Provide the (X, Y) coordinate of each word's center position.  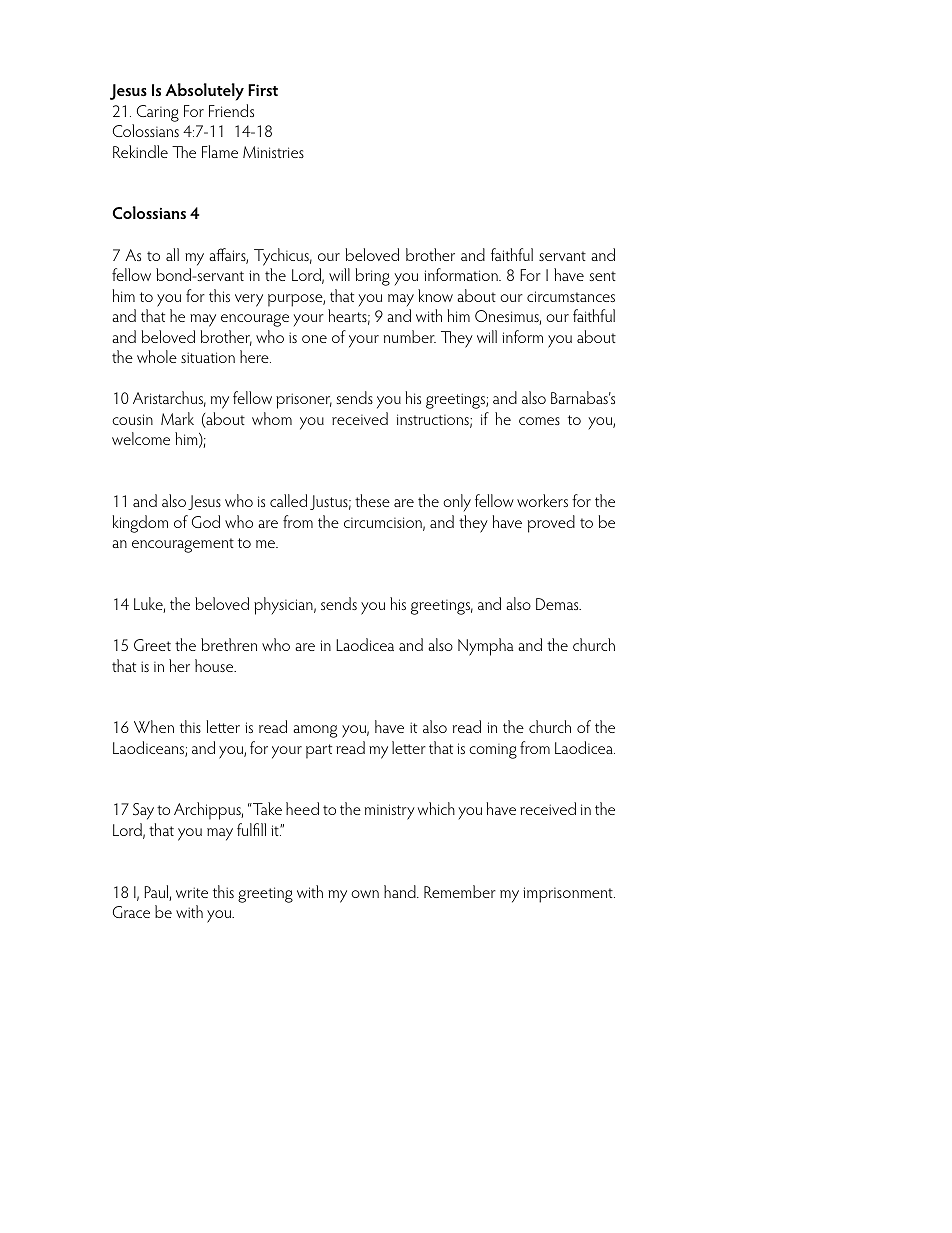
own (365, 894)
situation (208, 357)
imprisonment (569, 895)
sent (603, 276)
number (410, 336)
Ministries (273, 152)
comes (539, 421)
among (315, 731)
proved (551, 524)
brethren (229, 644)
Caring (158, 113)
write (192, 892)
